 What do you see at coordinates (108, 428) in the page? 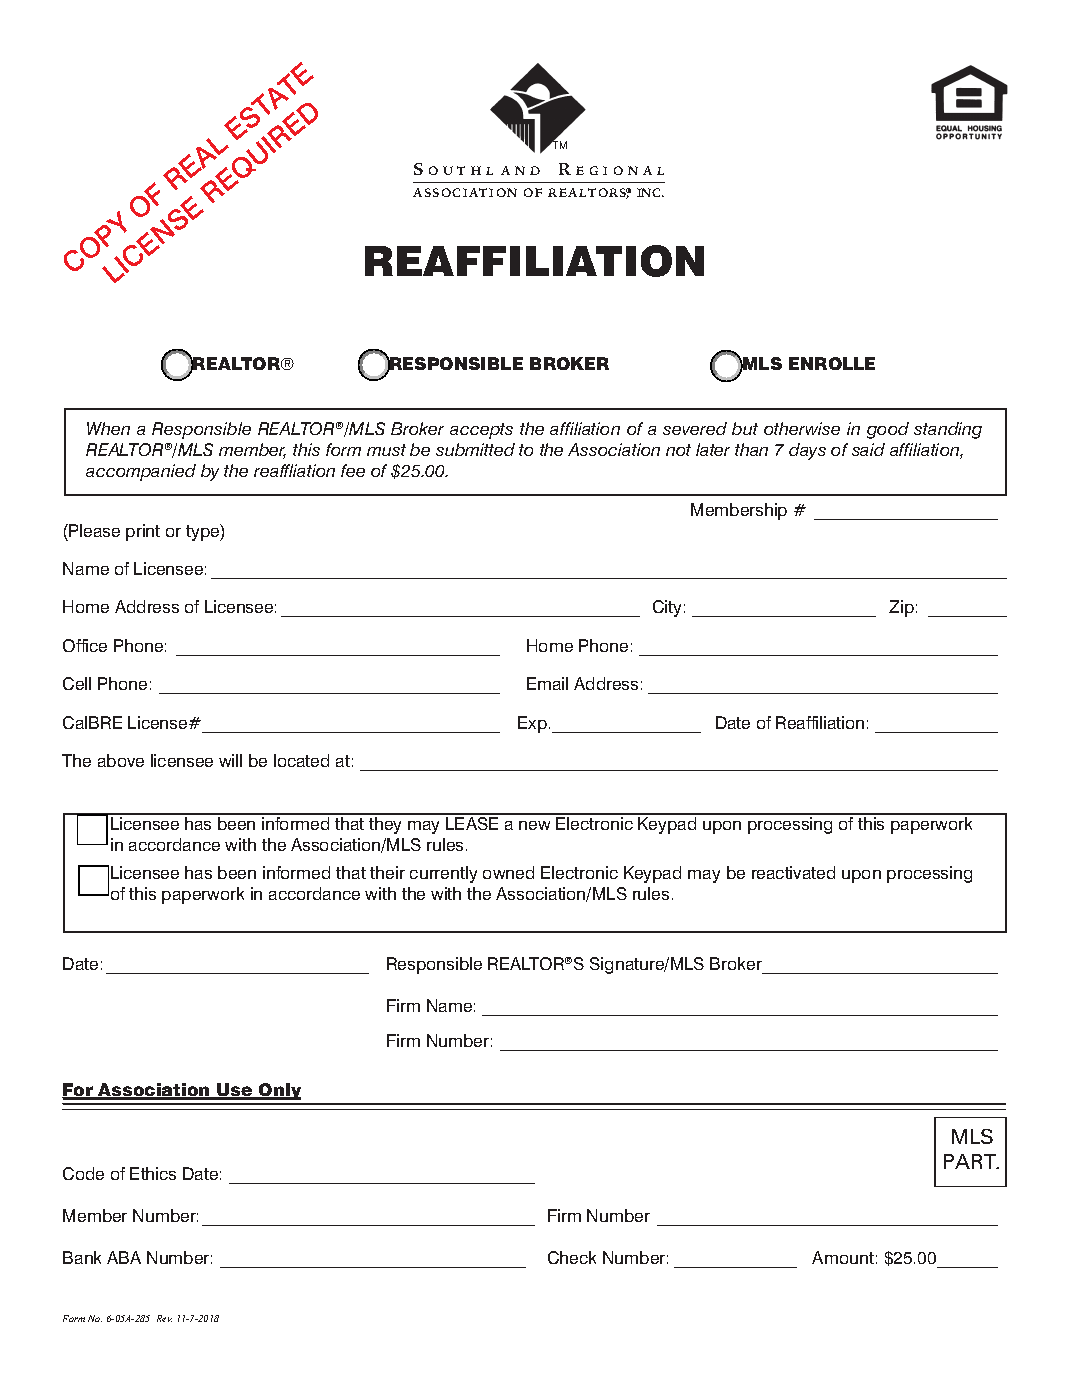
I see `When` at bounding box center [108, 428].
